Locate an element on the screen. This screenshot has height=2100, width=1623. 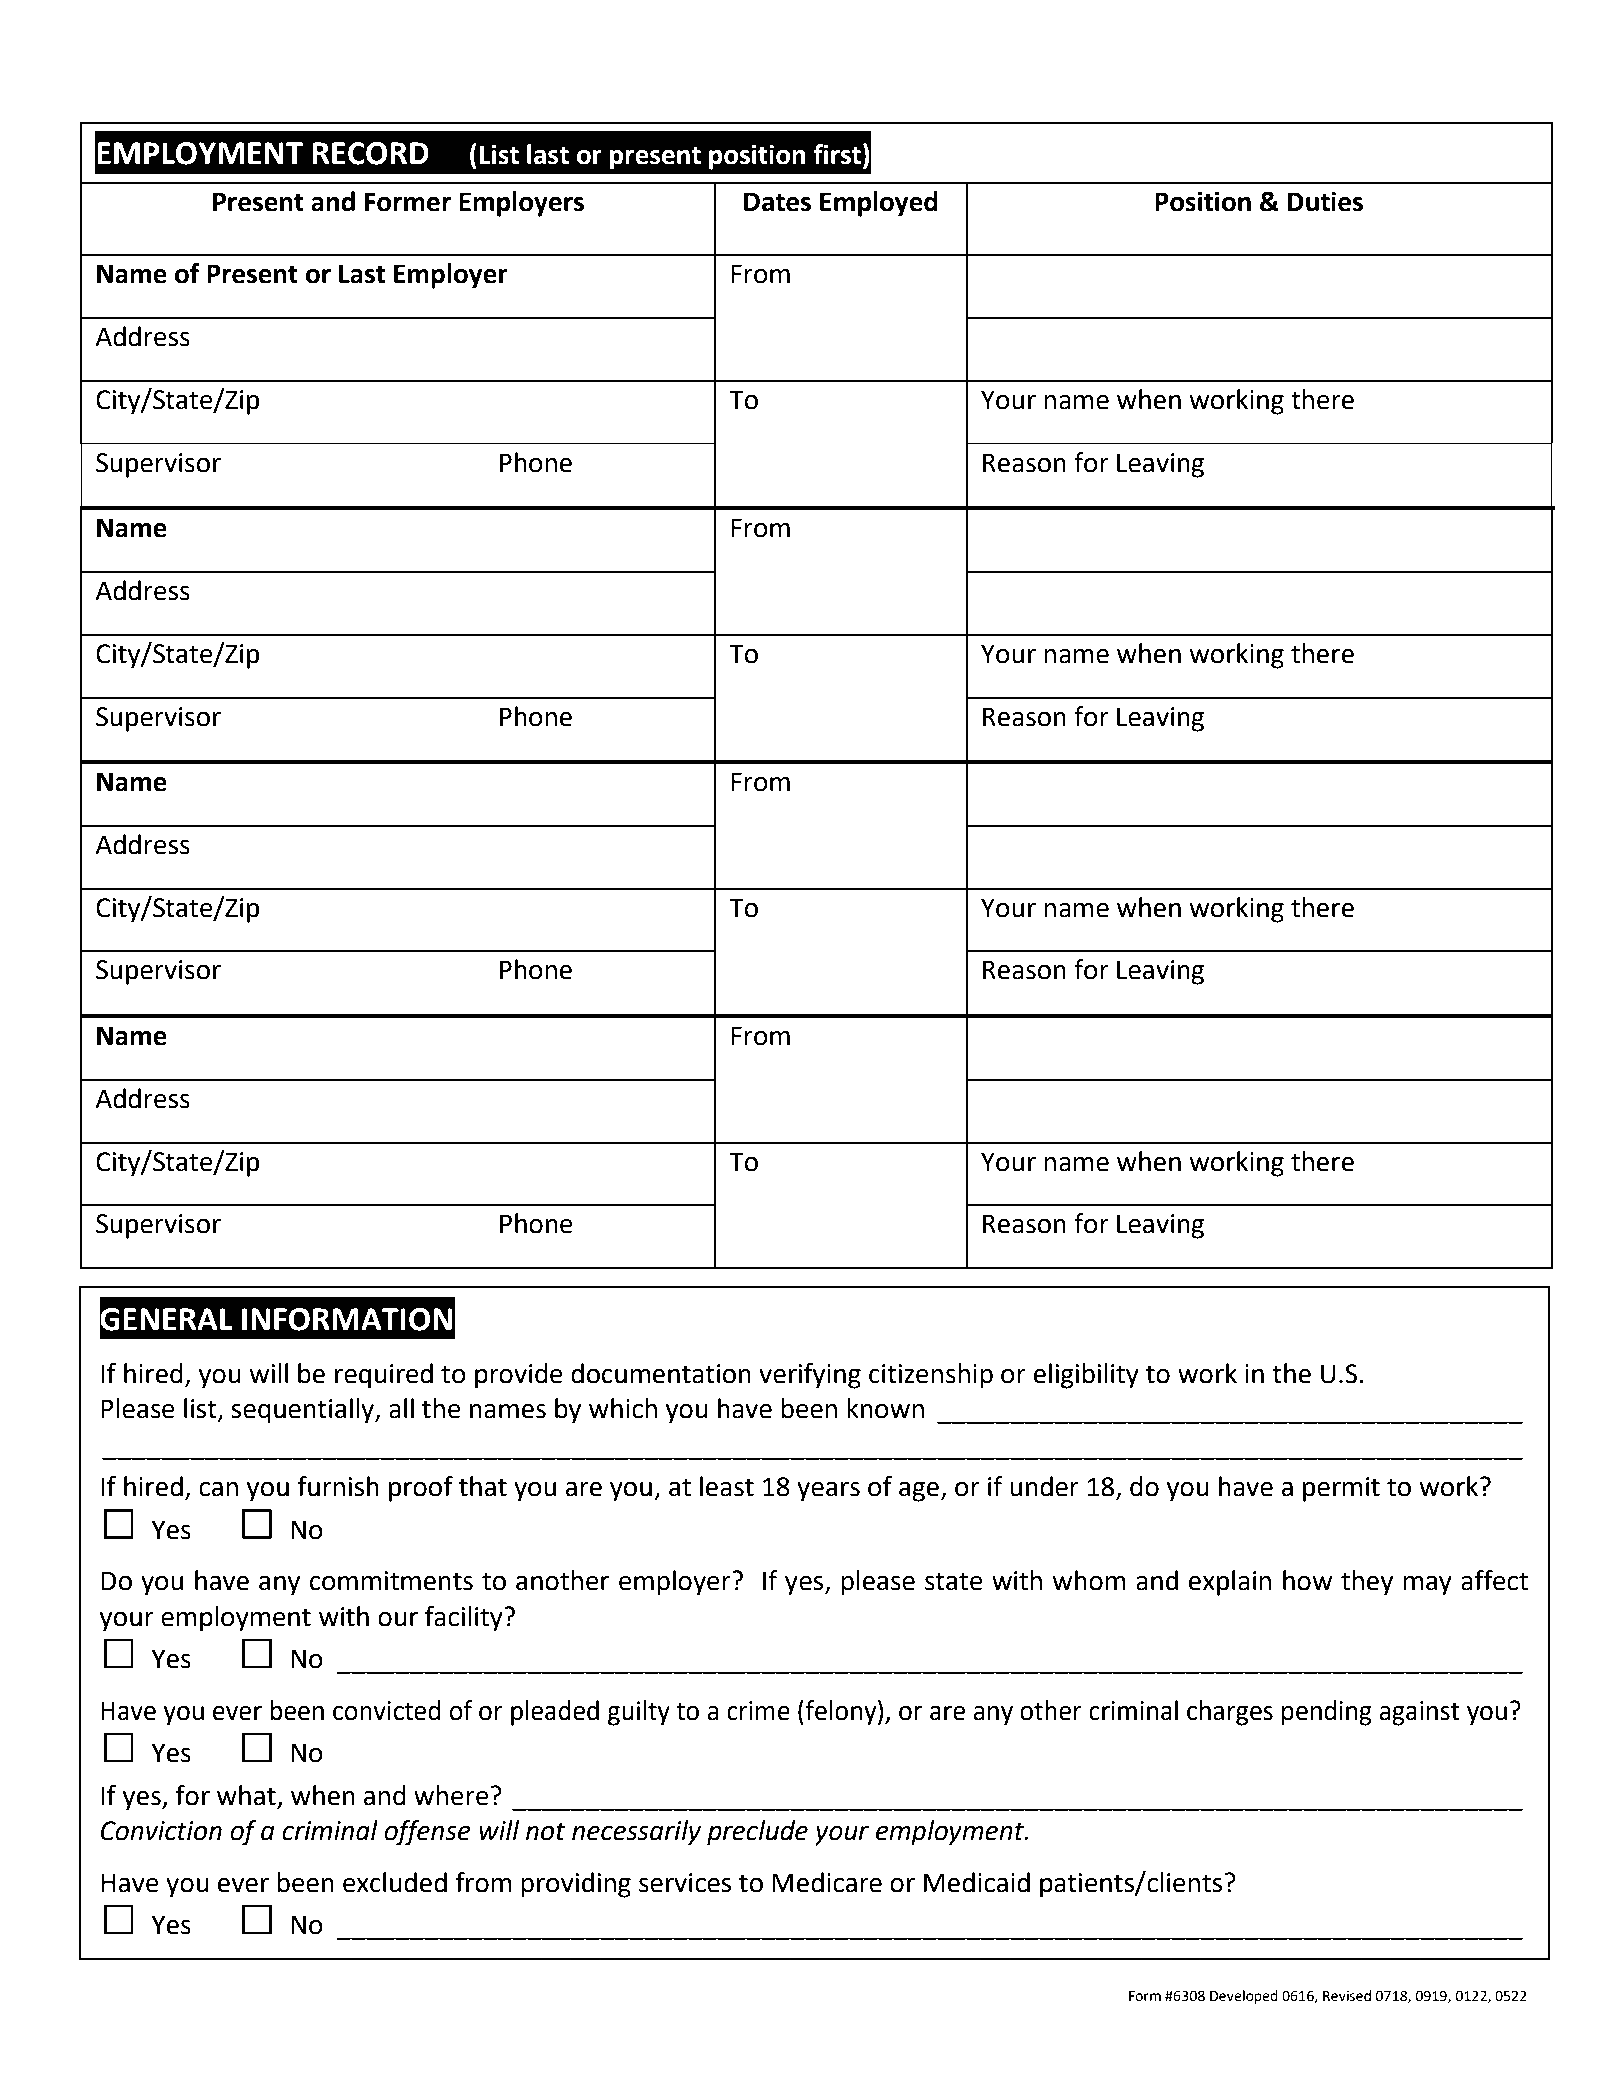
Duties is located at coordinates (1325, 201).
